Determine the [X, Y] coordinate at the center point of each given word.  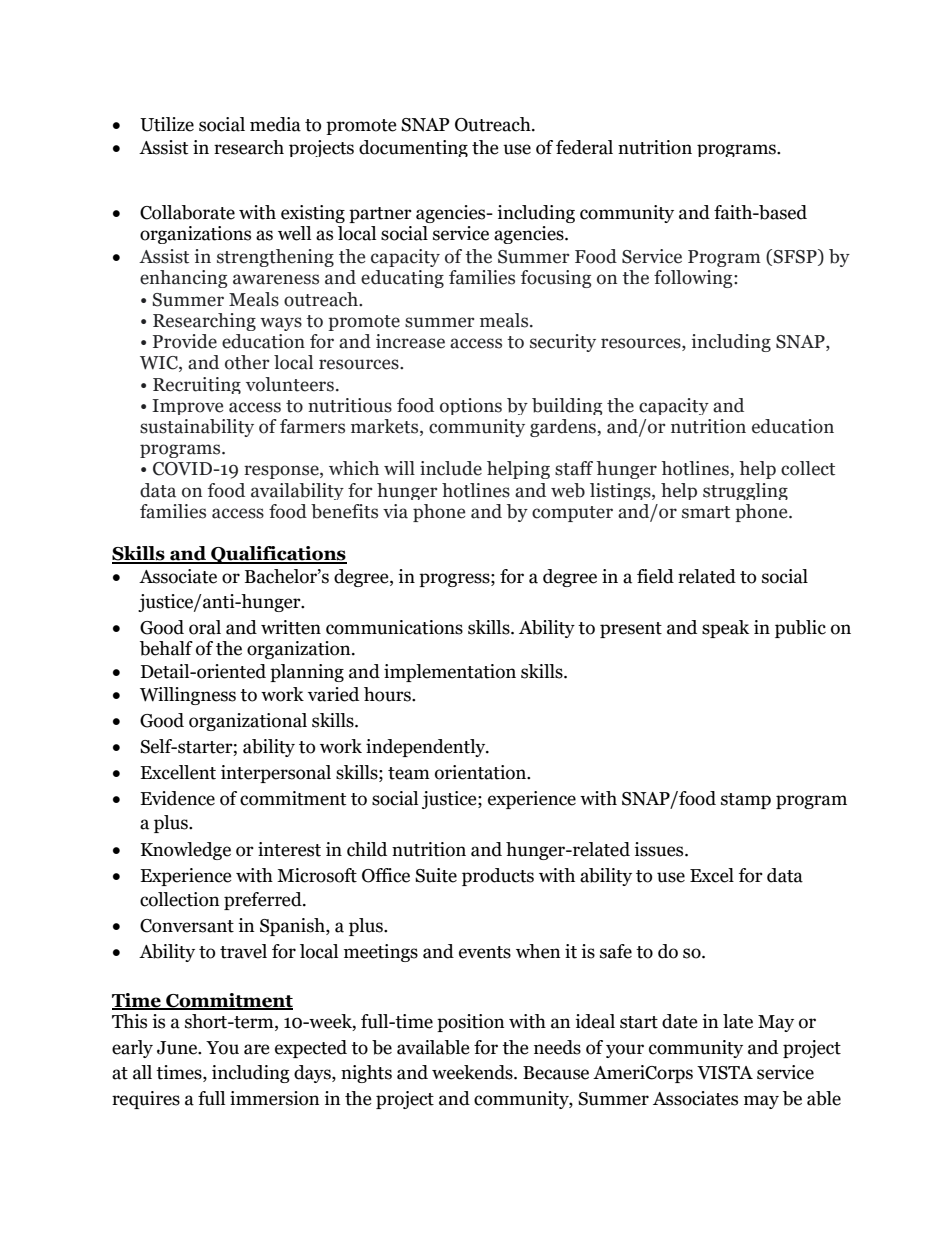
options [471, 406]
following [694, 279]
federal [584, 147]
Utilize [167, 124]
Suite [436, 875]
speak [725, 629]
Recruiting [197, 385]
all [142, 1072]
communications [394, 627]
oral [205, 627]
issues [660, 849]
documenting [413, 148]
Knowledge [186, 851]
